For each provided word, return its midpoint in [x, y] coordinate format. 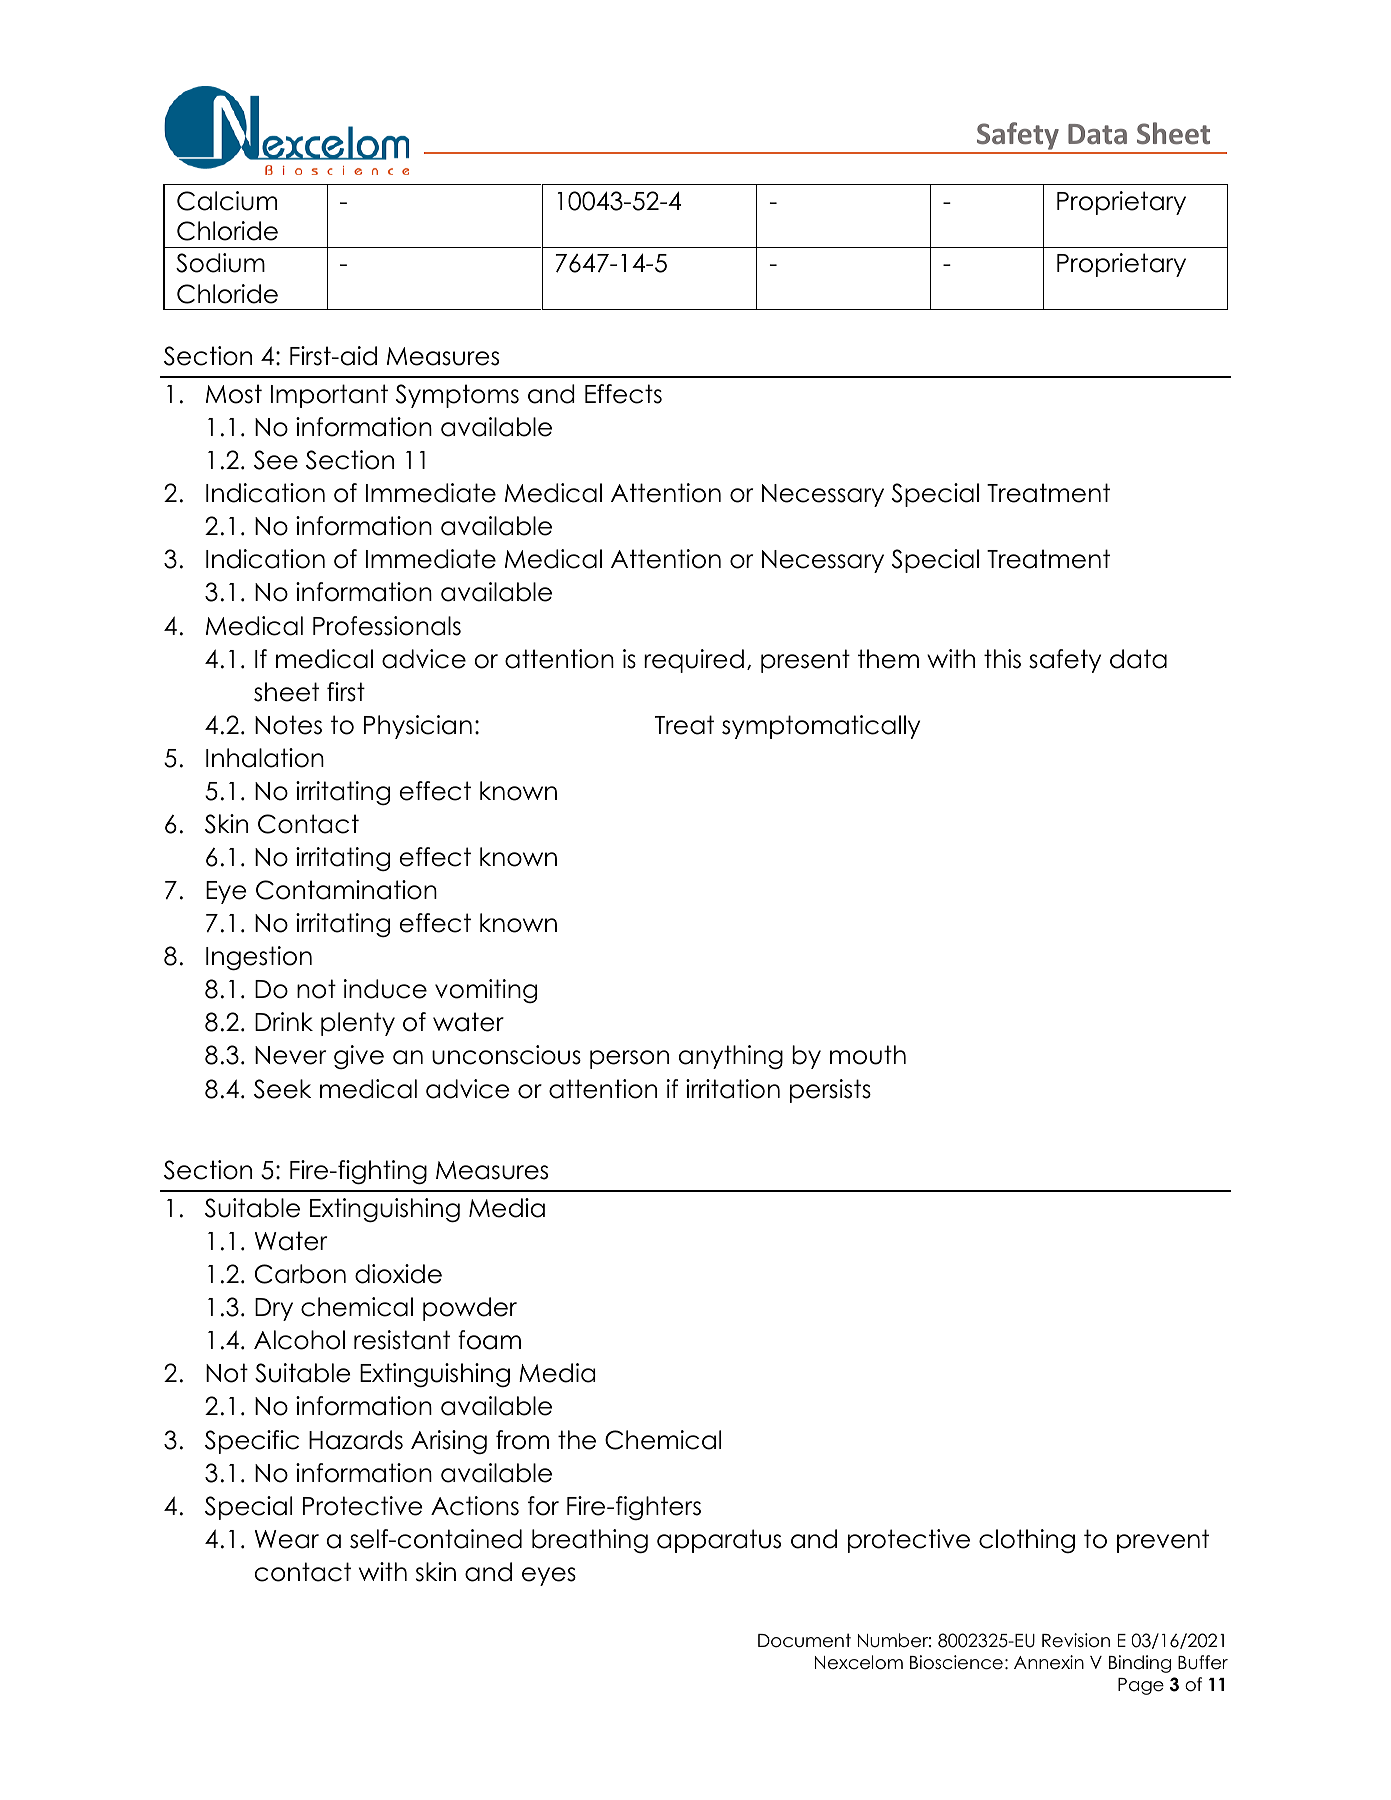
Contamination [346, 890]
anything [731, 1057]
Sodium [220, 263]
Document [804, 1640]
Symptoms [457, 396]
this [1002, 659]
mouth [868, 1055]
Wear [287, 1539]
